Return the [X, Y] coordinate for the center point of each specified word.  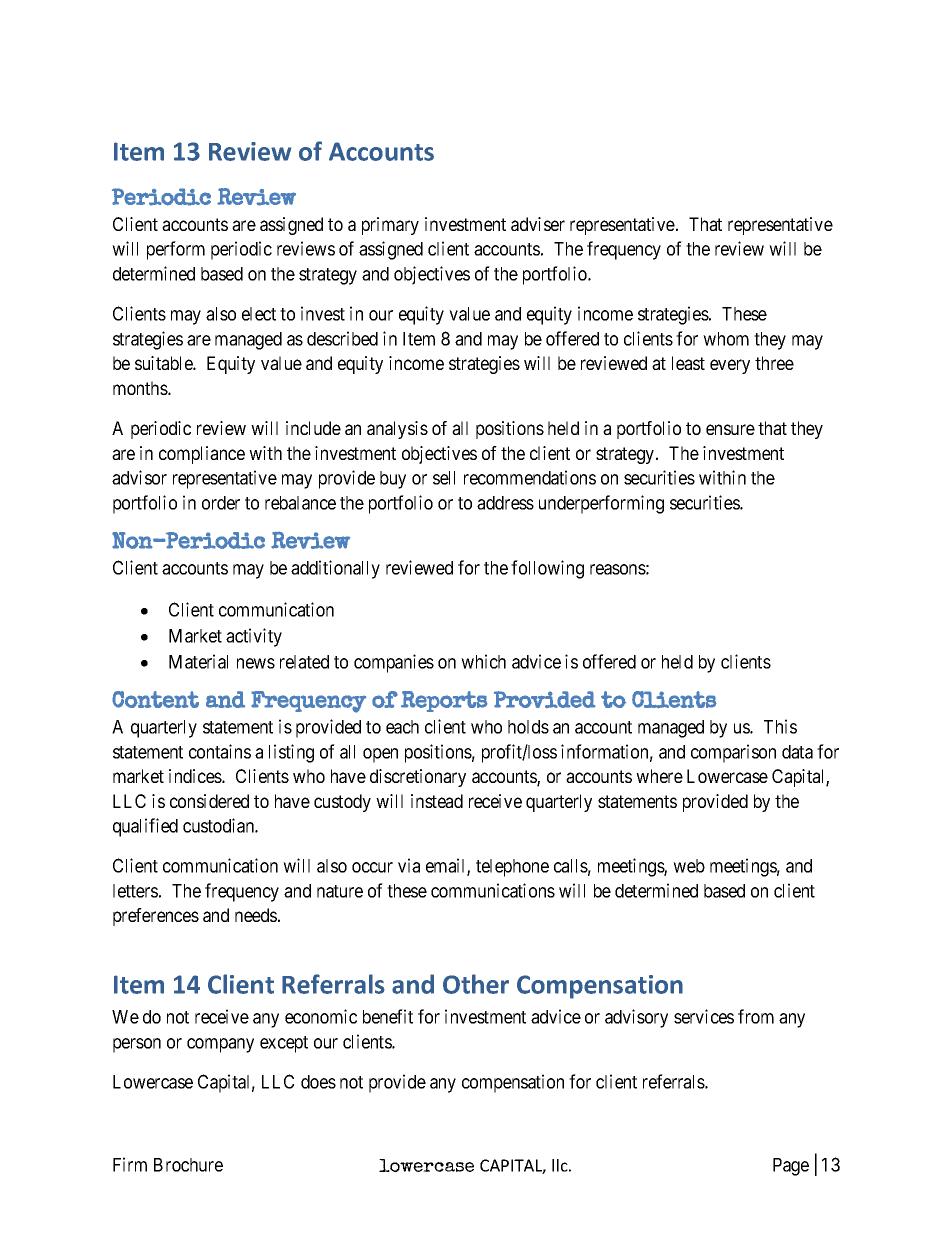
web [689, 866]
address [505, 503]
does [318, 1082]
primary [390, 226]
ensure [730, 429]
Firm [130, 1164]
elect [259, 314]
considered [209, 801]
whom [726, 339]
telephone [512, 868]
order [221, 503]
